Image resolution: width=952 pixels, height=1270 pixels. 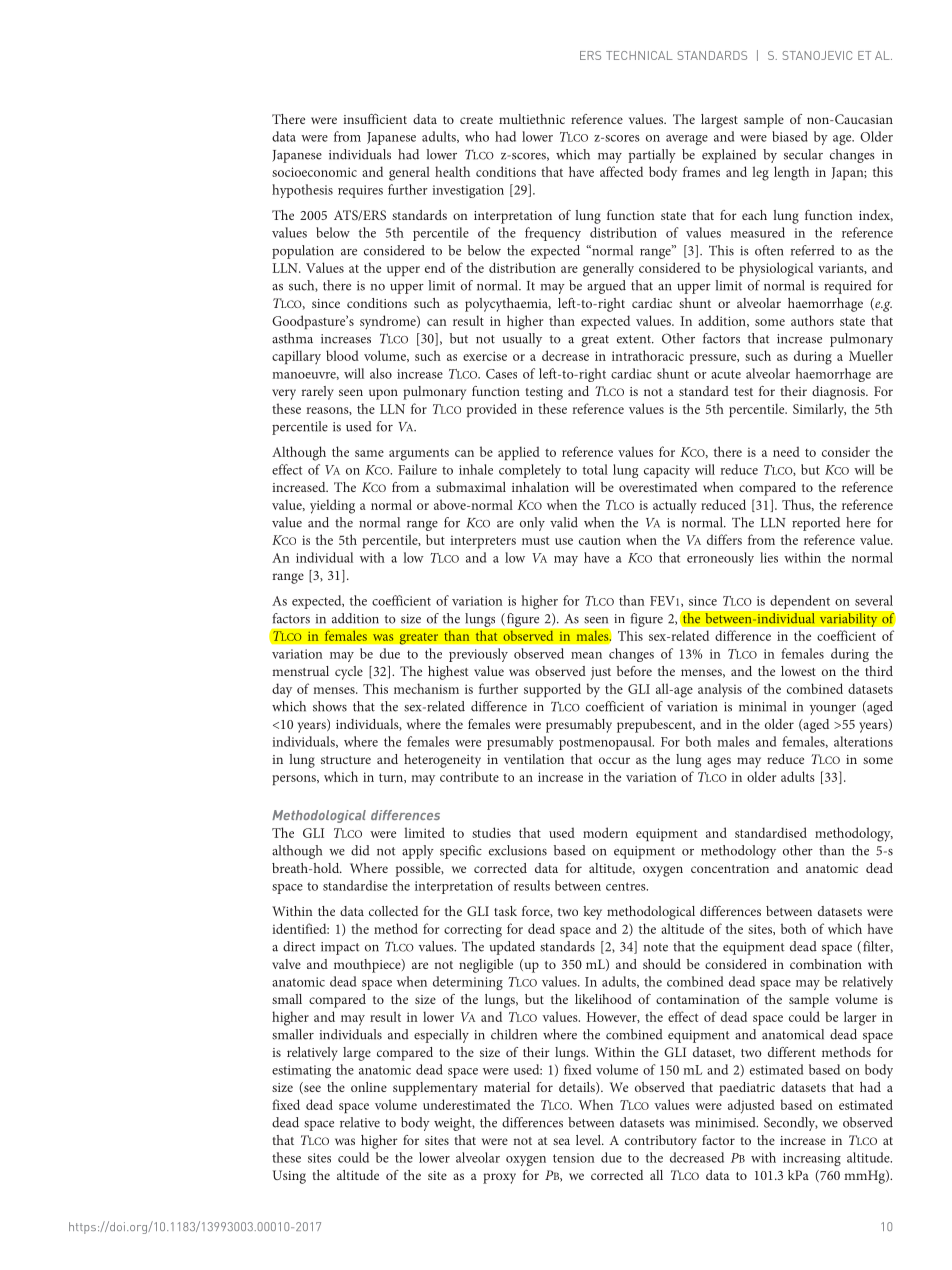 I want to click on mean, so click(x=586, y=655).
